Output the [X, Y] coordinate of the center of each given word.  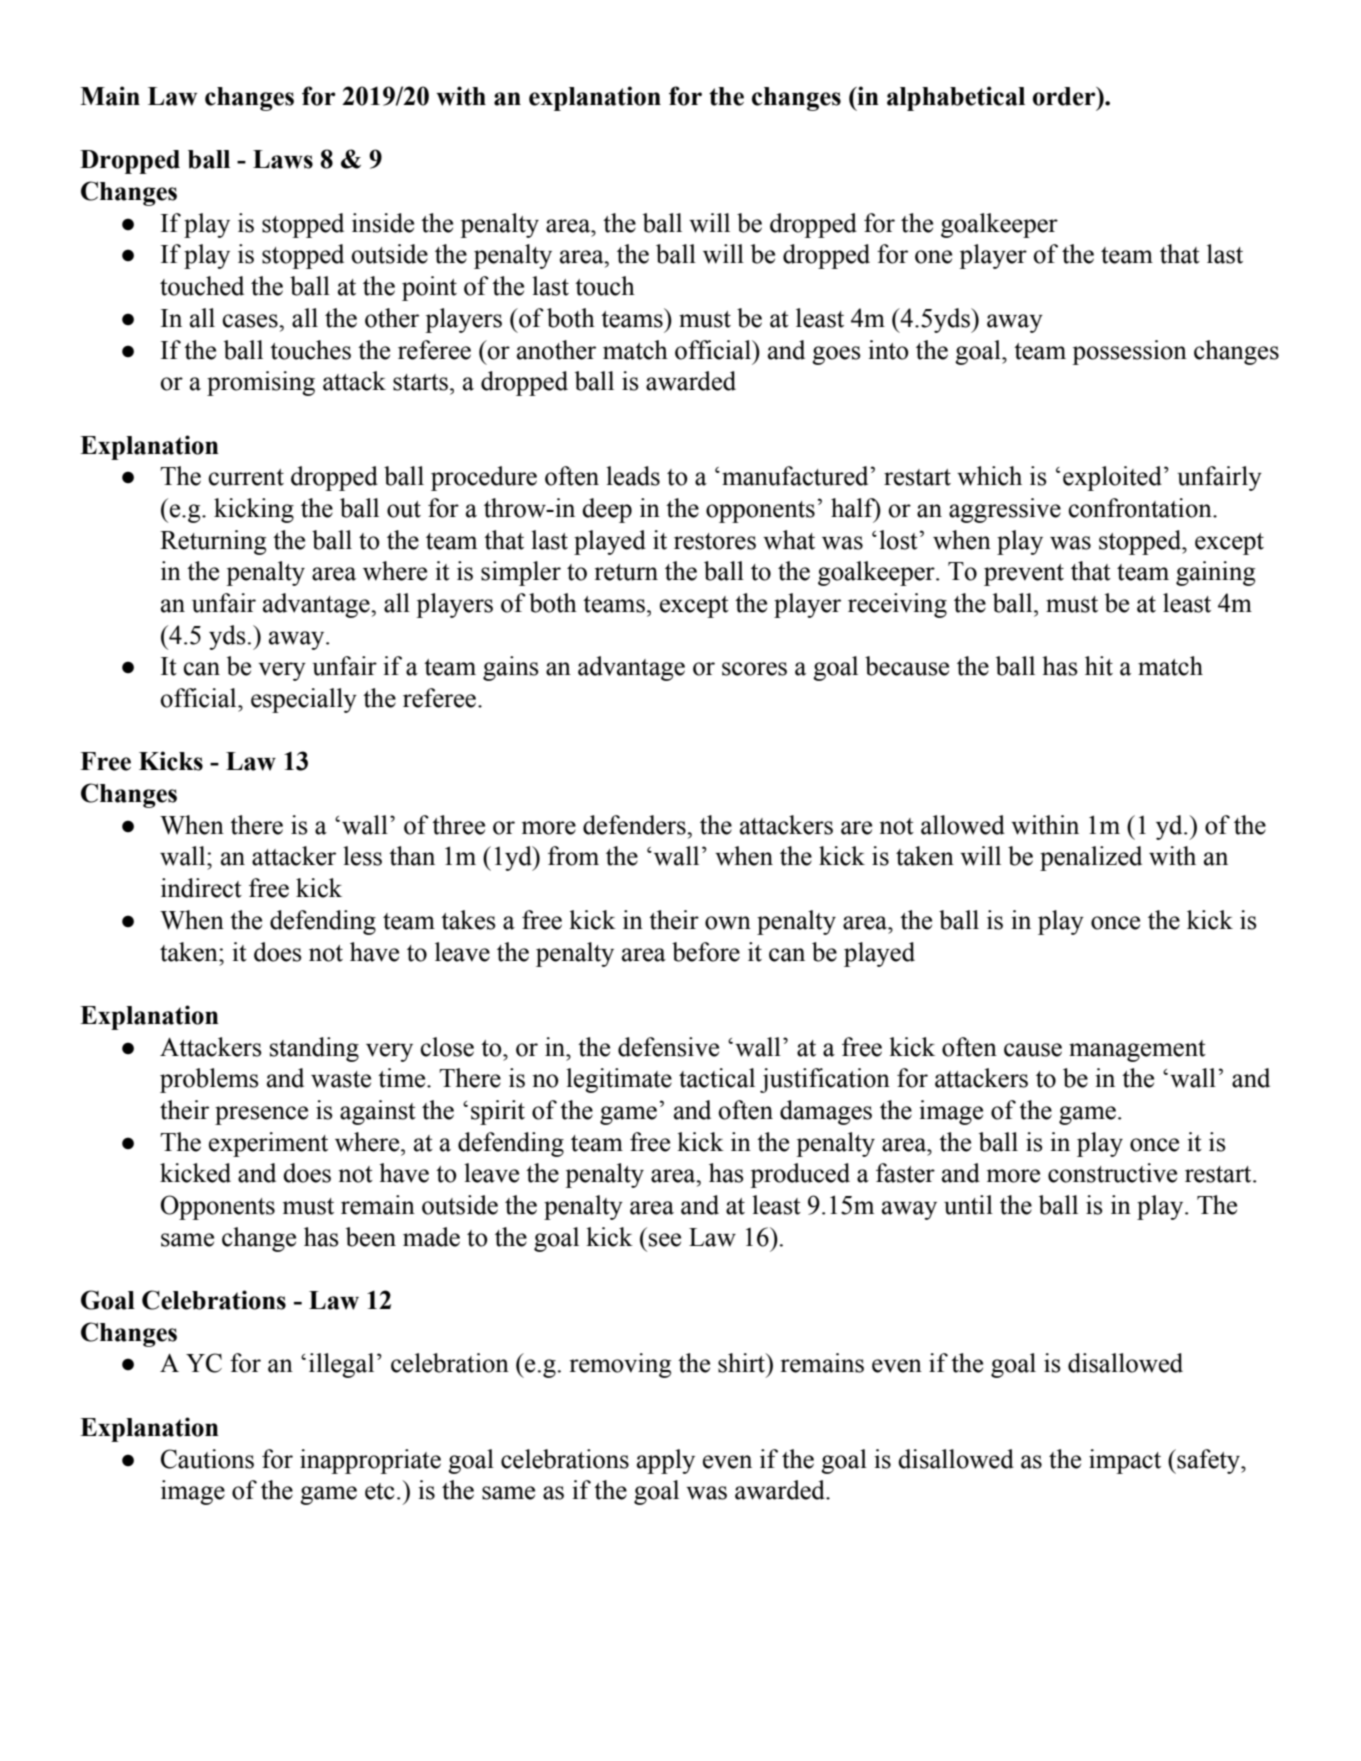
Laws [283, 159]
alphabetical [956, 98]
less [362, 856]
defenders [635, 825]
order [1065, 96]
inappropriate [370, 1461]
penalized [1091, 858]
